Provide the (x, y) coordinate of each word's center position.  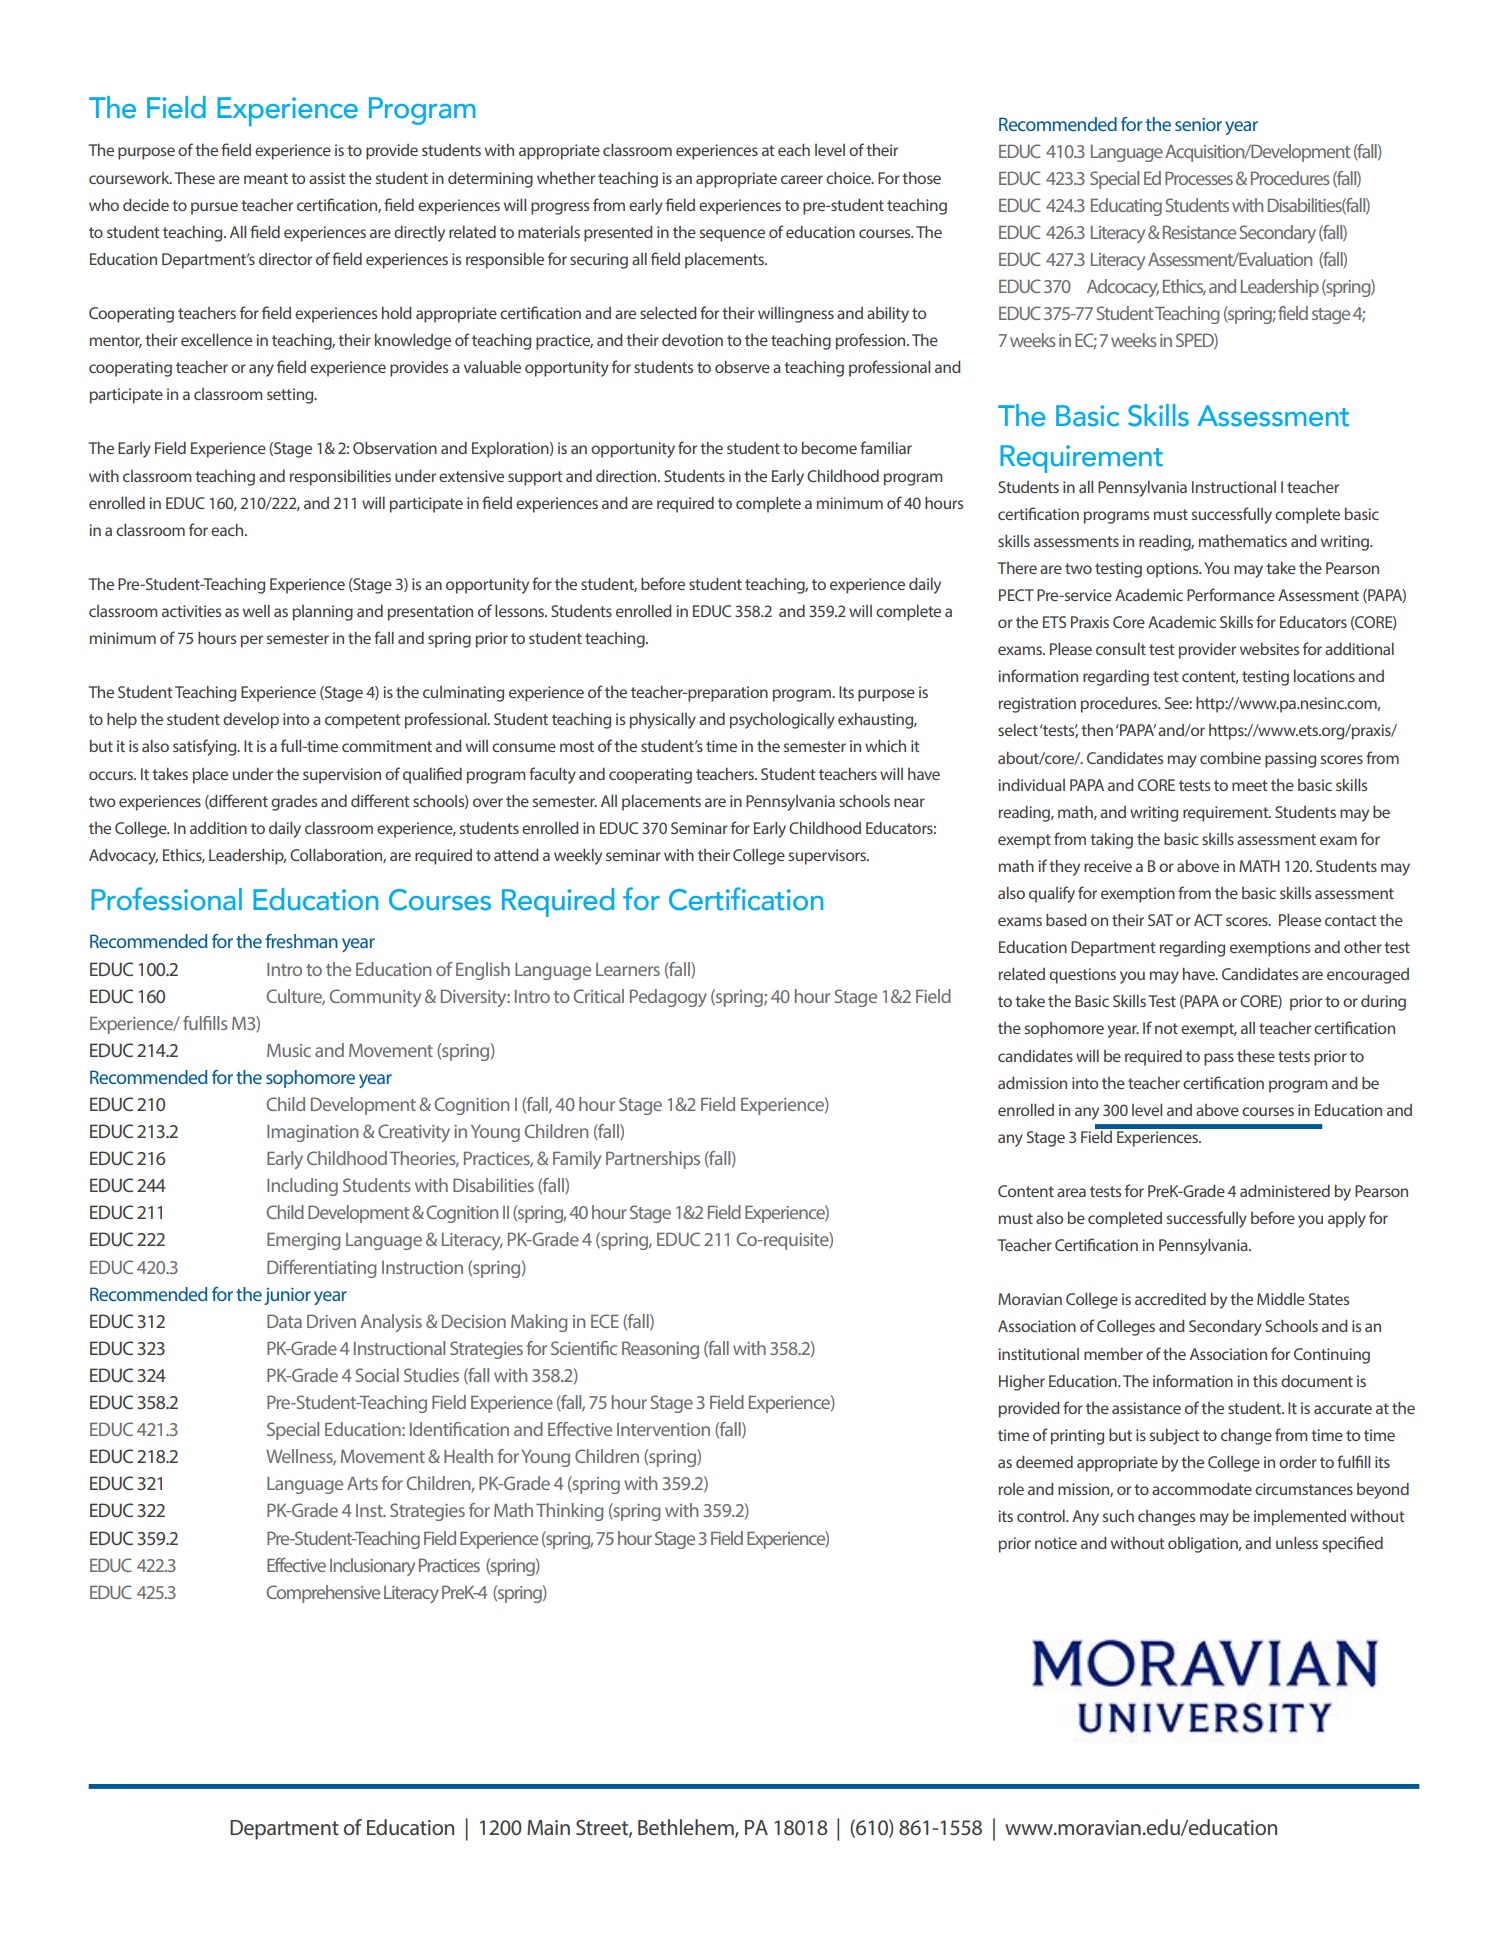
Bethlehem (687, 1828)
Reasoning (660, 1350)
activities (191, 611)
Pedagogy (668, 998)
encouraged (1368, 976)
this (1265, 1381)
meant (266, 178)
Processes (1199, 178)
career (802, 179)
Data (284, 1321)
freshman (302, 941)
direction (627, 476)
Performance (1231, 594)
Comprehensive (323, 1594)
